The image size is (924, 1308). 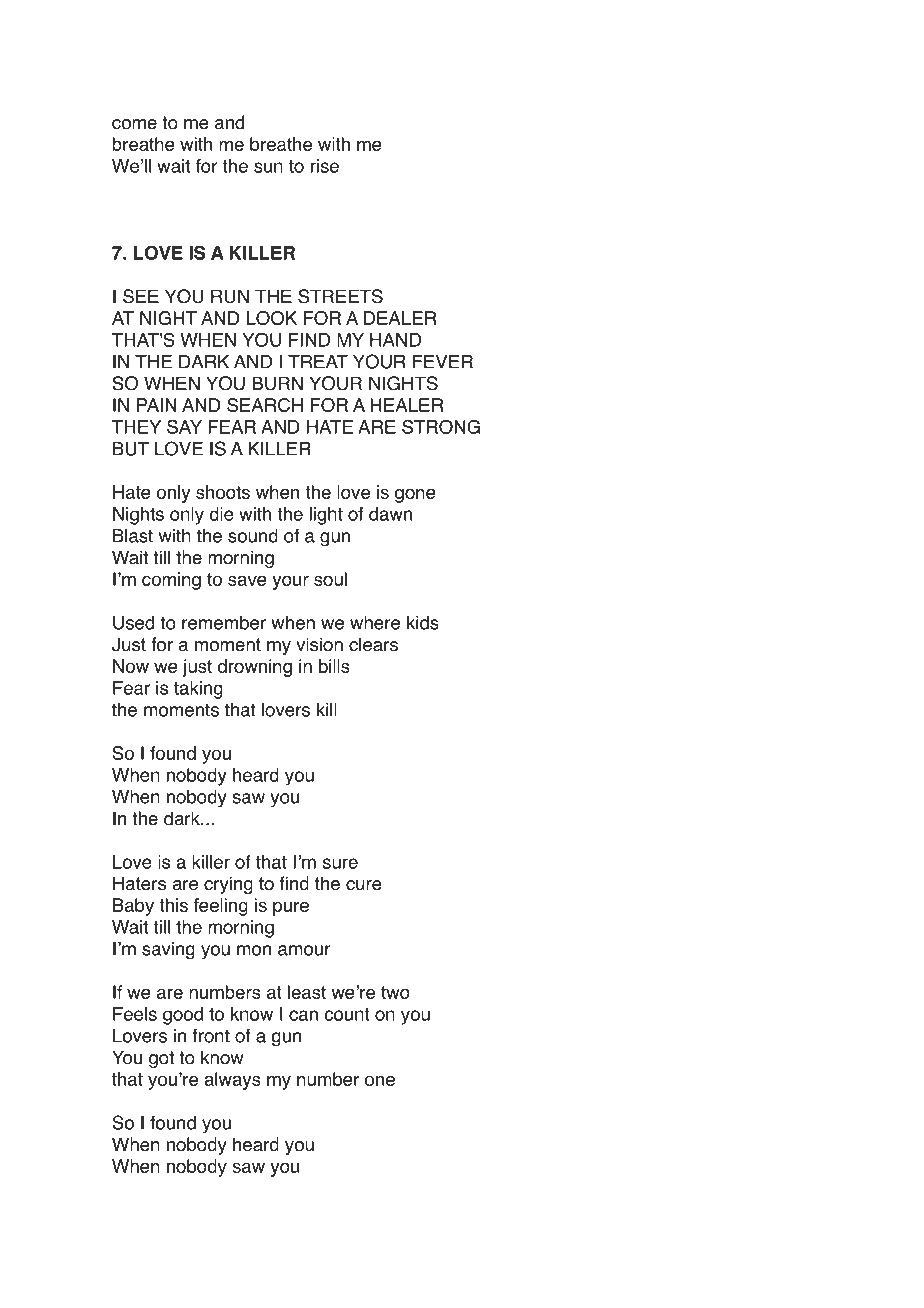 What do you see at coordinates (161, 1059) in the page?
I see `got` at bounding box center [161, 1059].
